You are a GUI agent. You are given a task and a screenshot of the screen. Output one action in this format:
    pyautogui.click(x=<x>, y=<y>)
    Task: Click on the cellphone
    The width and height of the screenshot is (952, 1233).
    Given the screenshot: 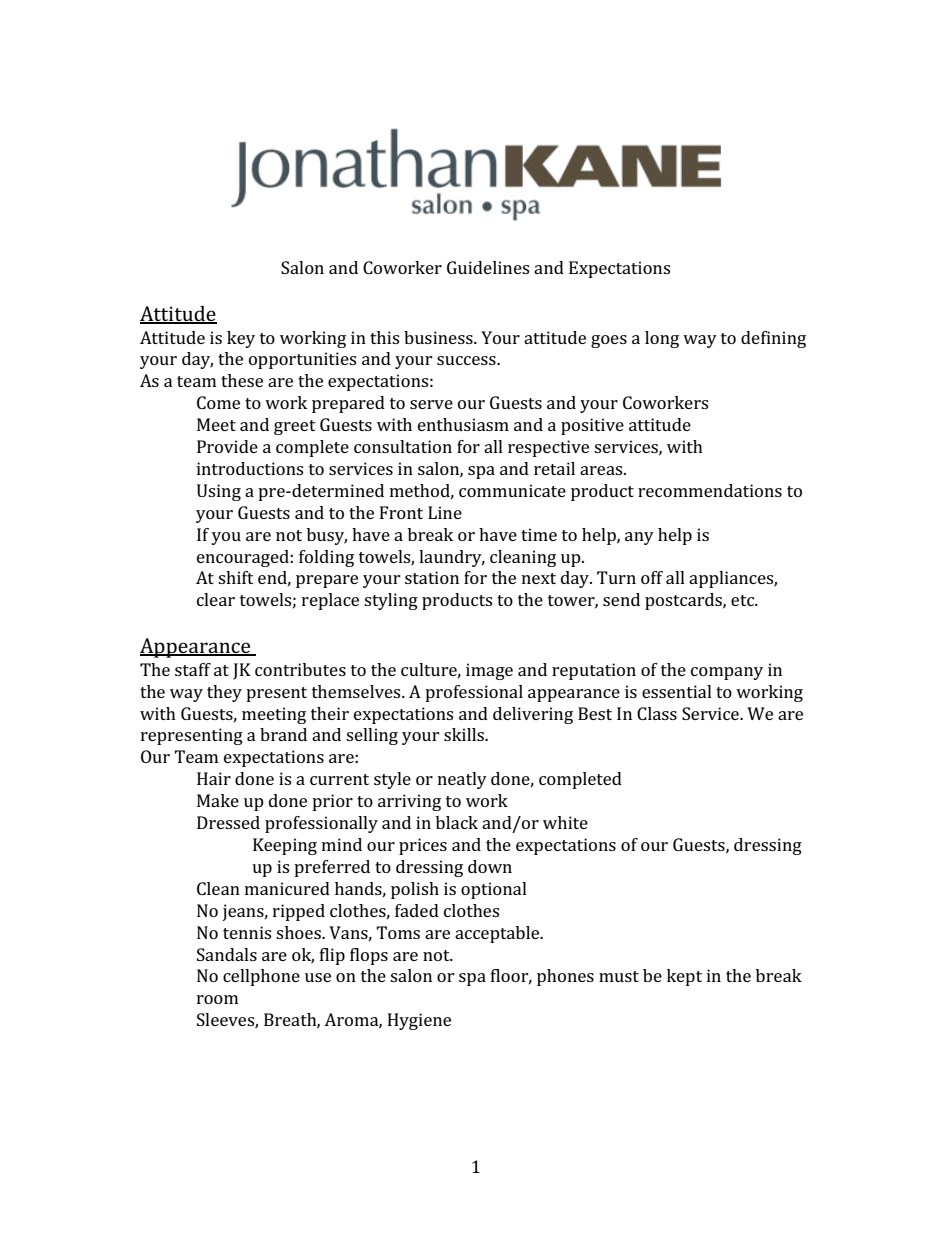 What is the action you would take?
    pyautogui.click(x=261, y=977)
